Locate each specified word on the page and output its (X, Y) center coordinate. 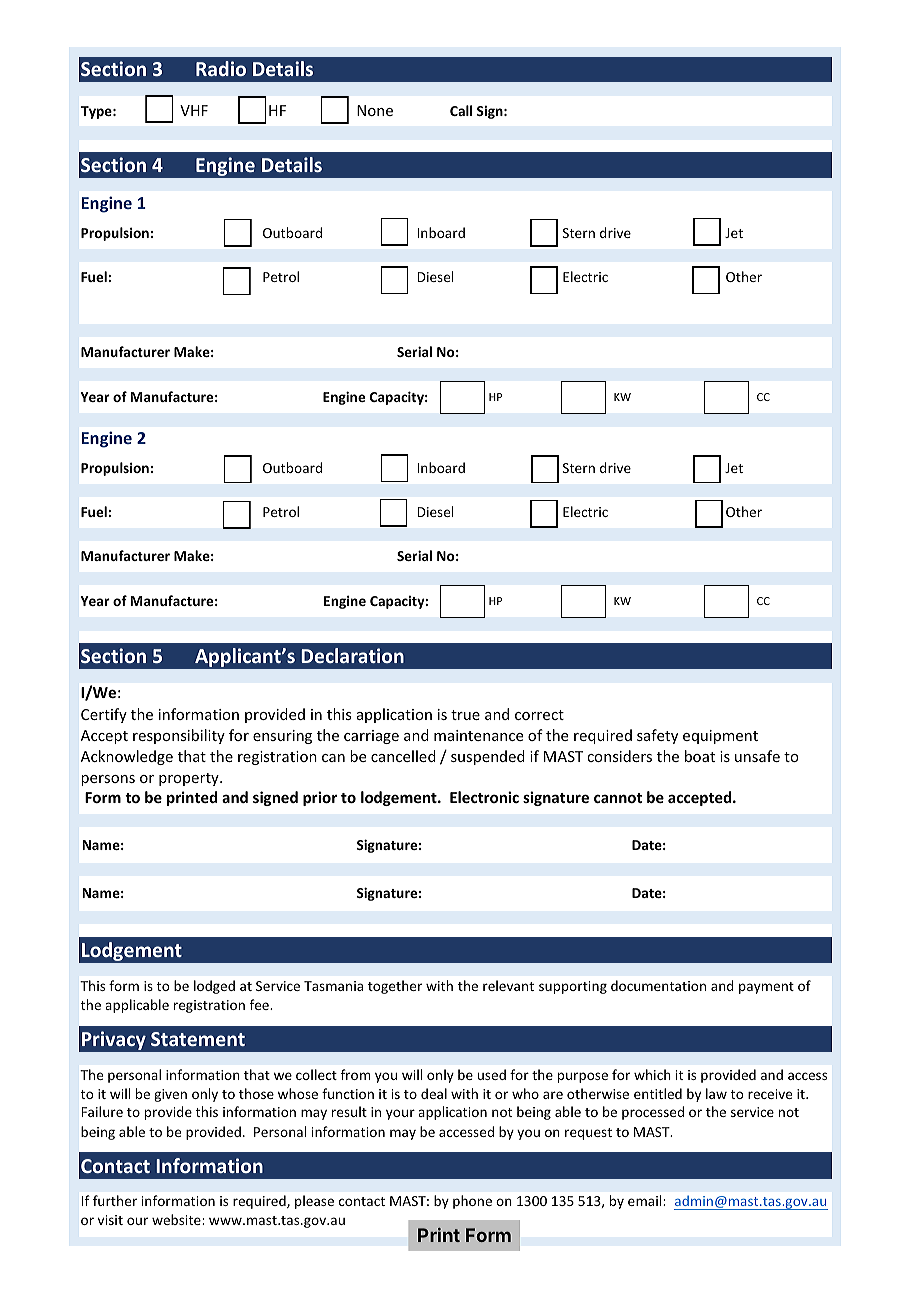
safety (657, 736)
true (465, 715)
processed (653, 1113)
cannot (618, 798)
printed (192, 798)
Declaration (353, 655)
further (115, 1200)
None (375, 110)
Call (461, 110)
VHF (194, 110)
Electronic (484, 797)
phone (472, 1202)
